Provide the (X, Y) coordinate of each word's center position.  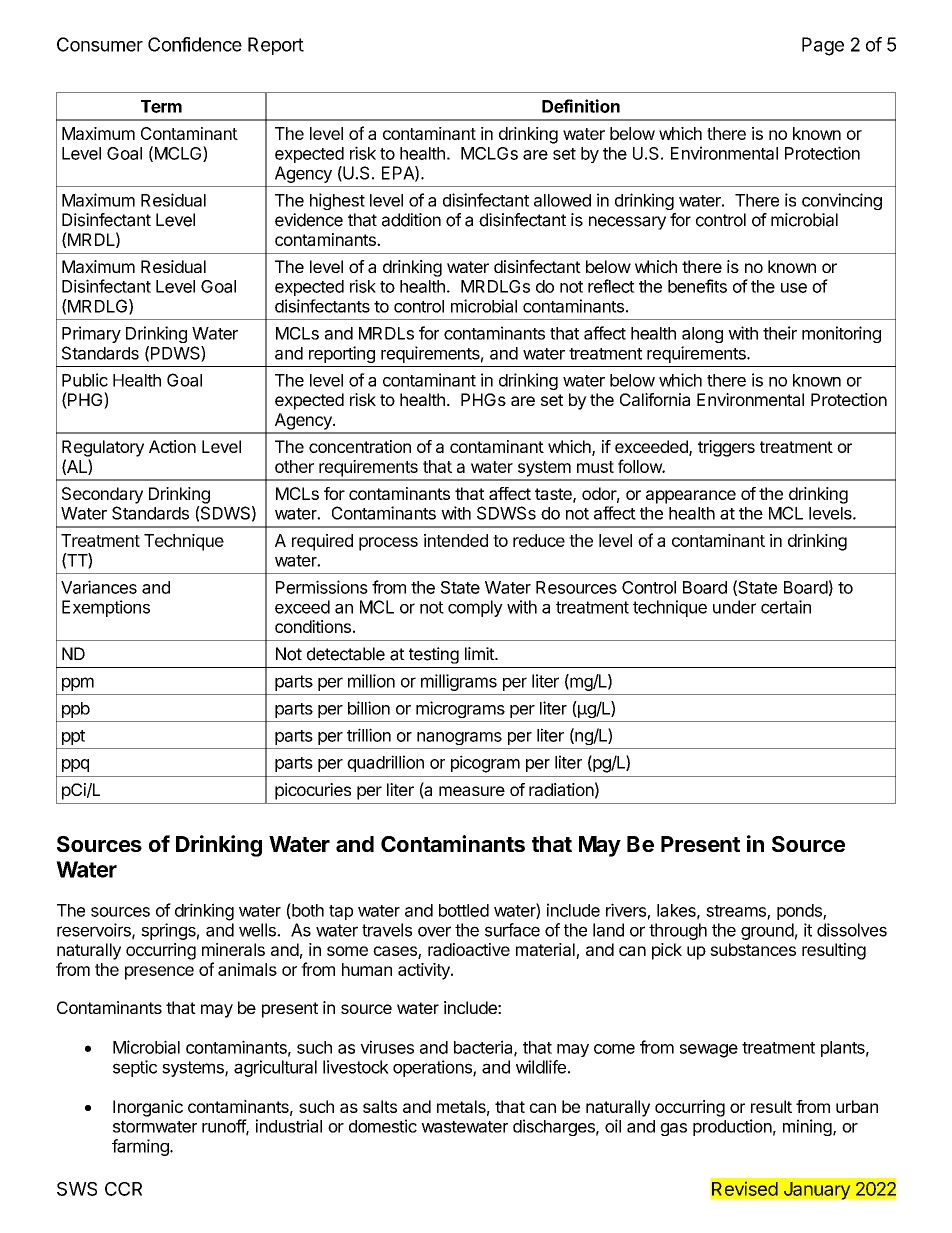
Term (161, 106)
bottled (464, 910)
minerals (233, 949)
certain (786, 607)
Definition (581, 106)
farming (141, 1147)
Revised (745, 1189)
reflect (611, 286)
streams (737, 912)
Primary (91, 334)
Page (823, 46)
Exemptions (106, 608)
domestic (383, 1126)
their (780, 333)
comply (475, 608)
